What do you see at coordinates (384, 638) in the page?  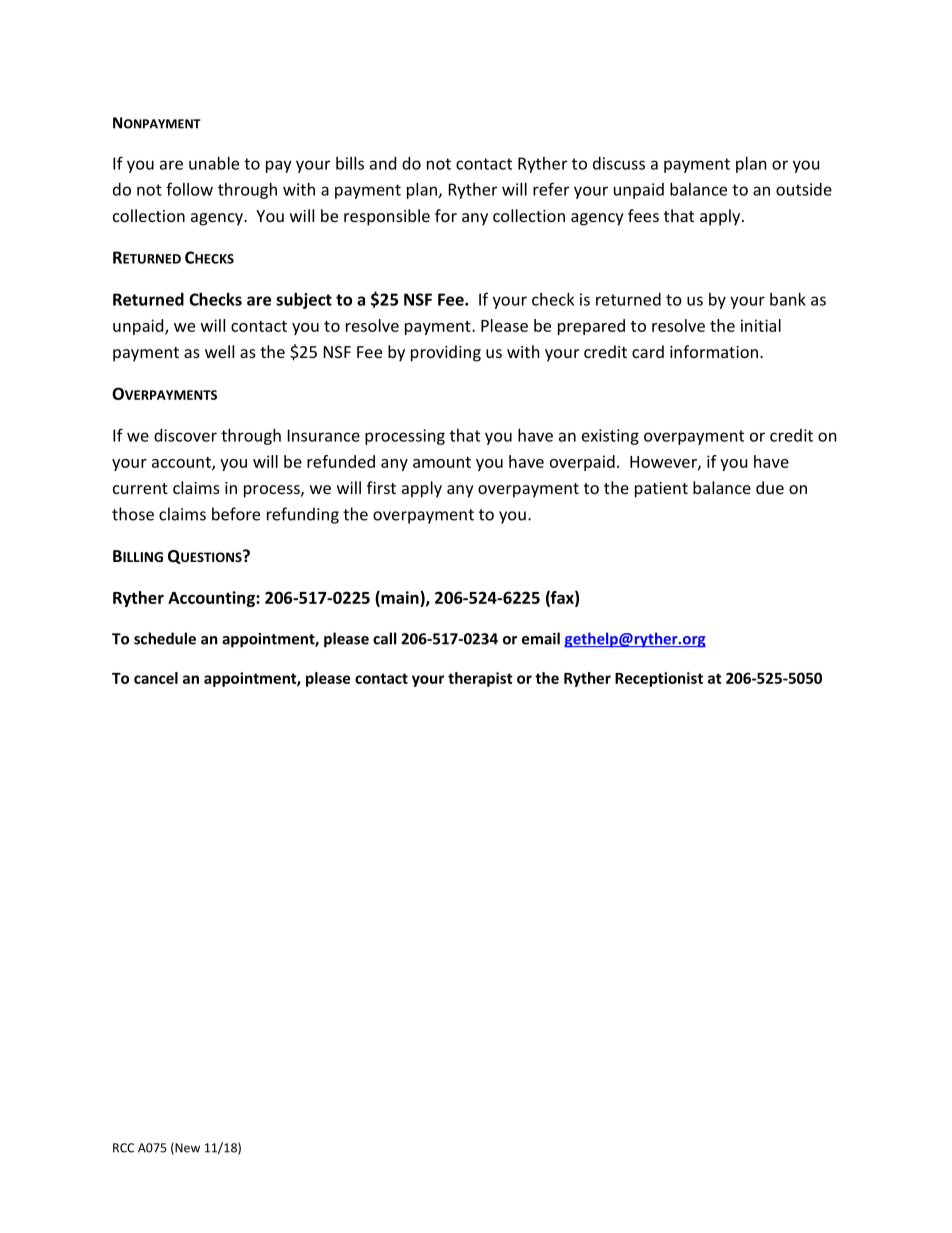 I see `call` at bounding box center [384, 638].
